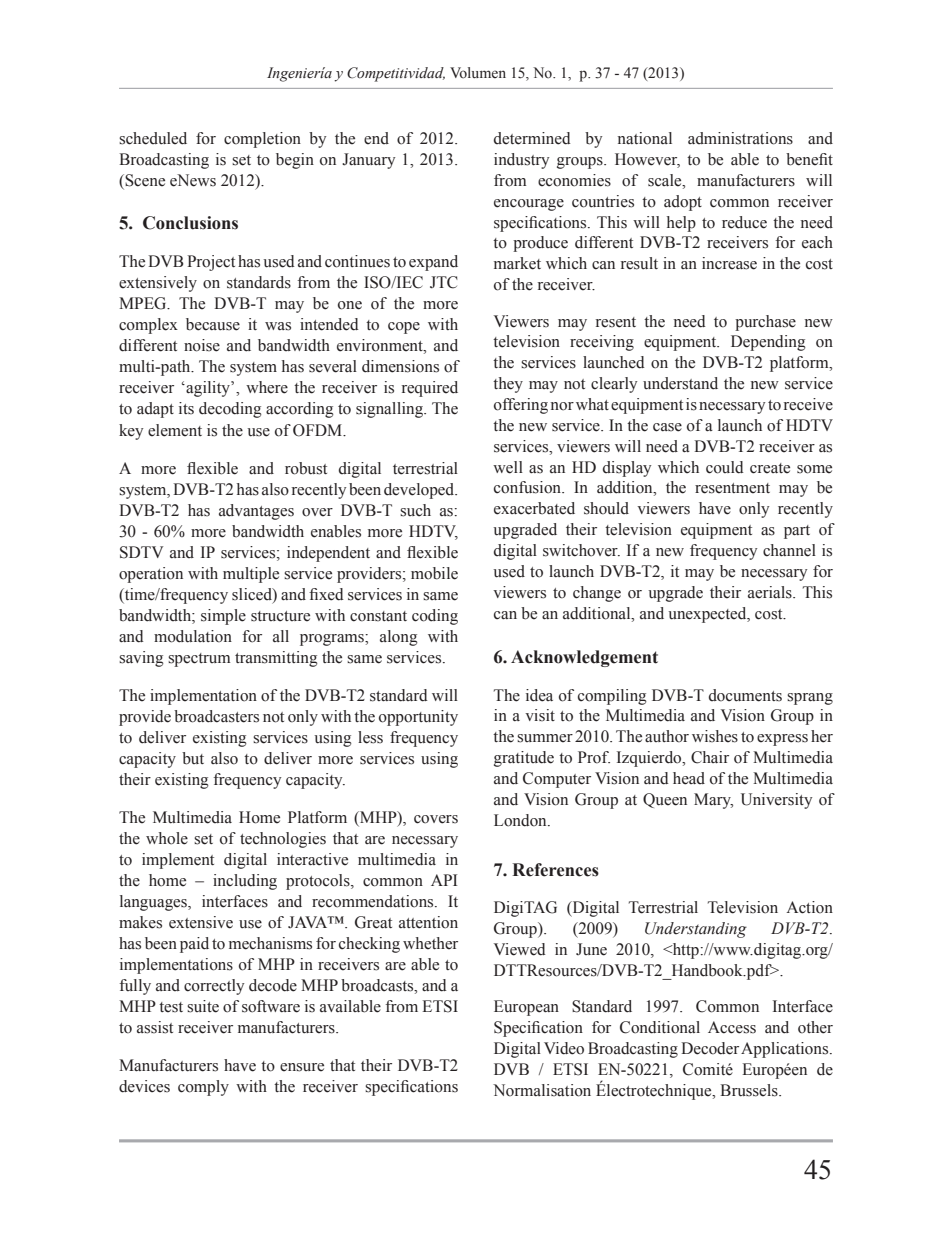  I want to click on completion, so click(262, 140).
